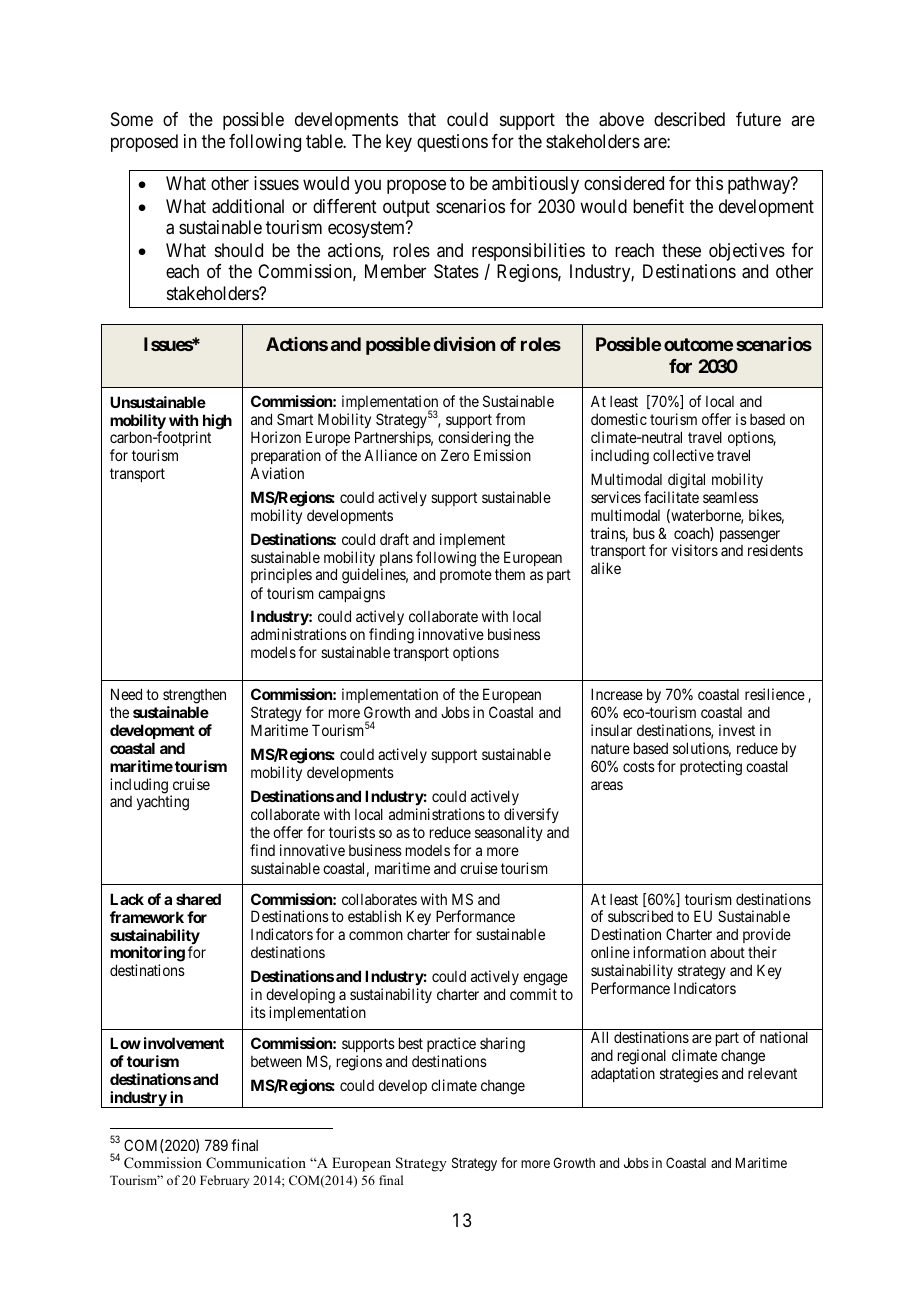 This page has height=1308, width=924. What do you see at coordinates (451, 1044) in the page?
I see `practice` at bounding box center [451, 1044].
